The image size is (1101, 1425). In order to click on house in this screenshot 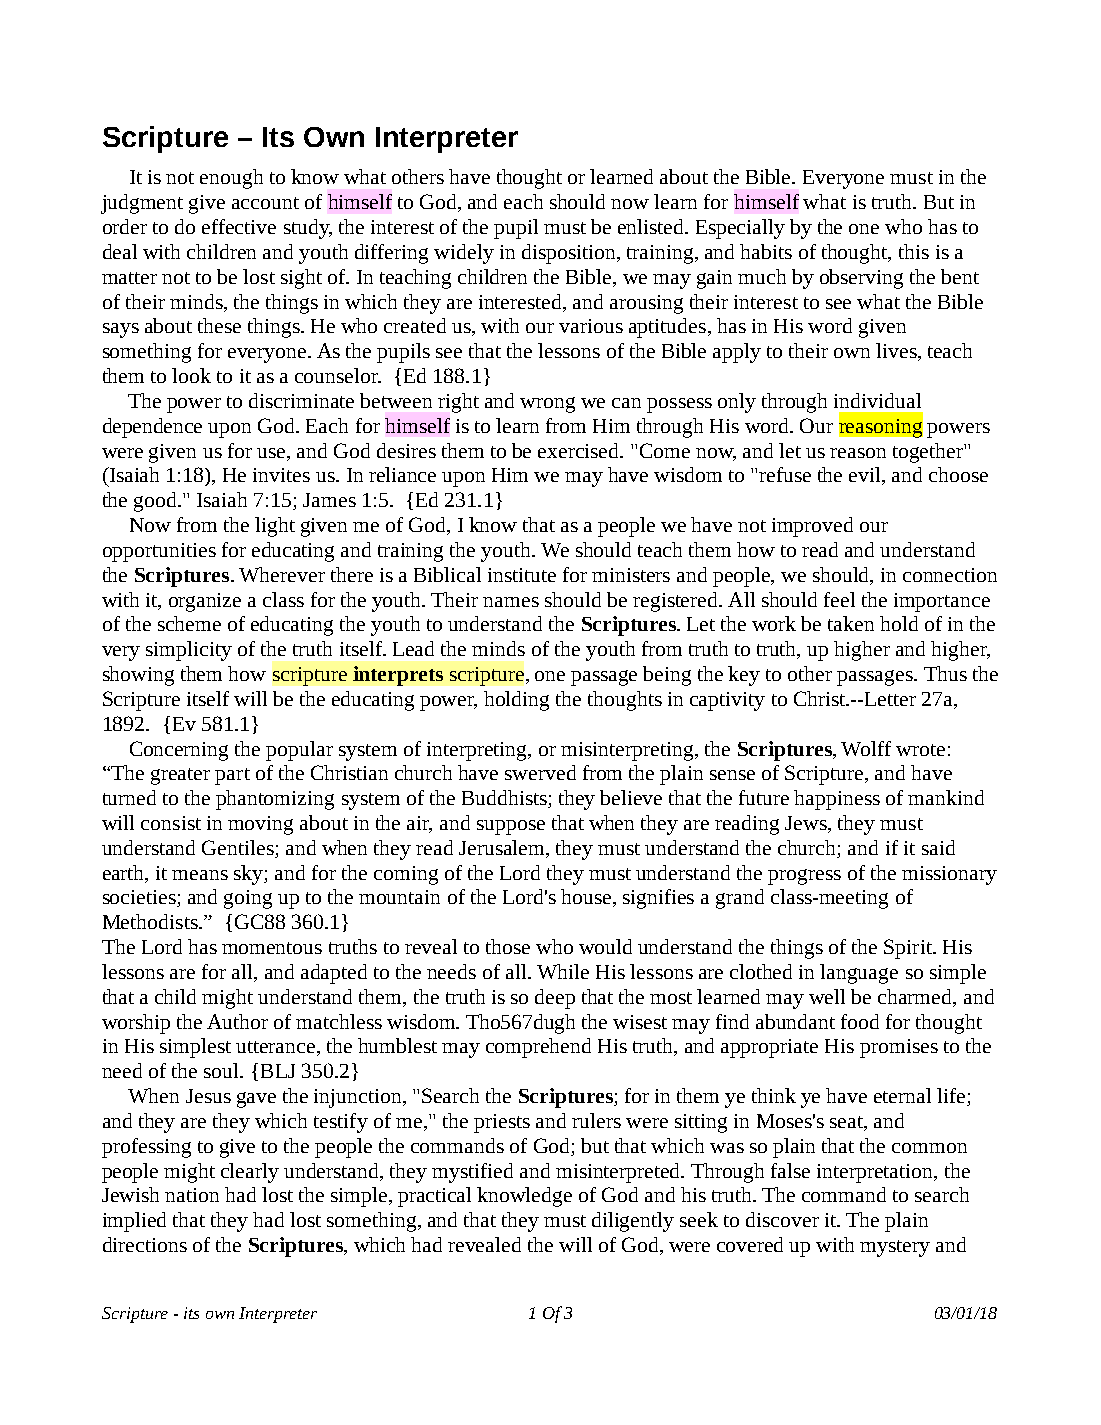, I will do `click(587, 898)`.
